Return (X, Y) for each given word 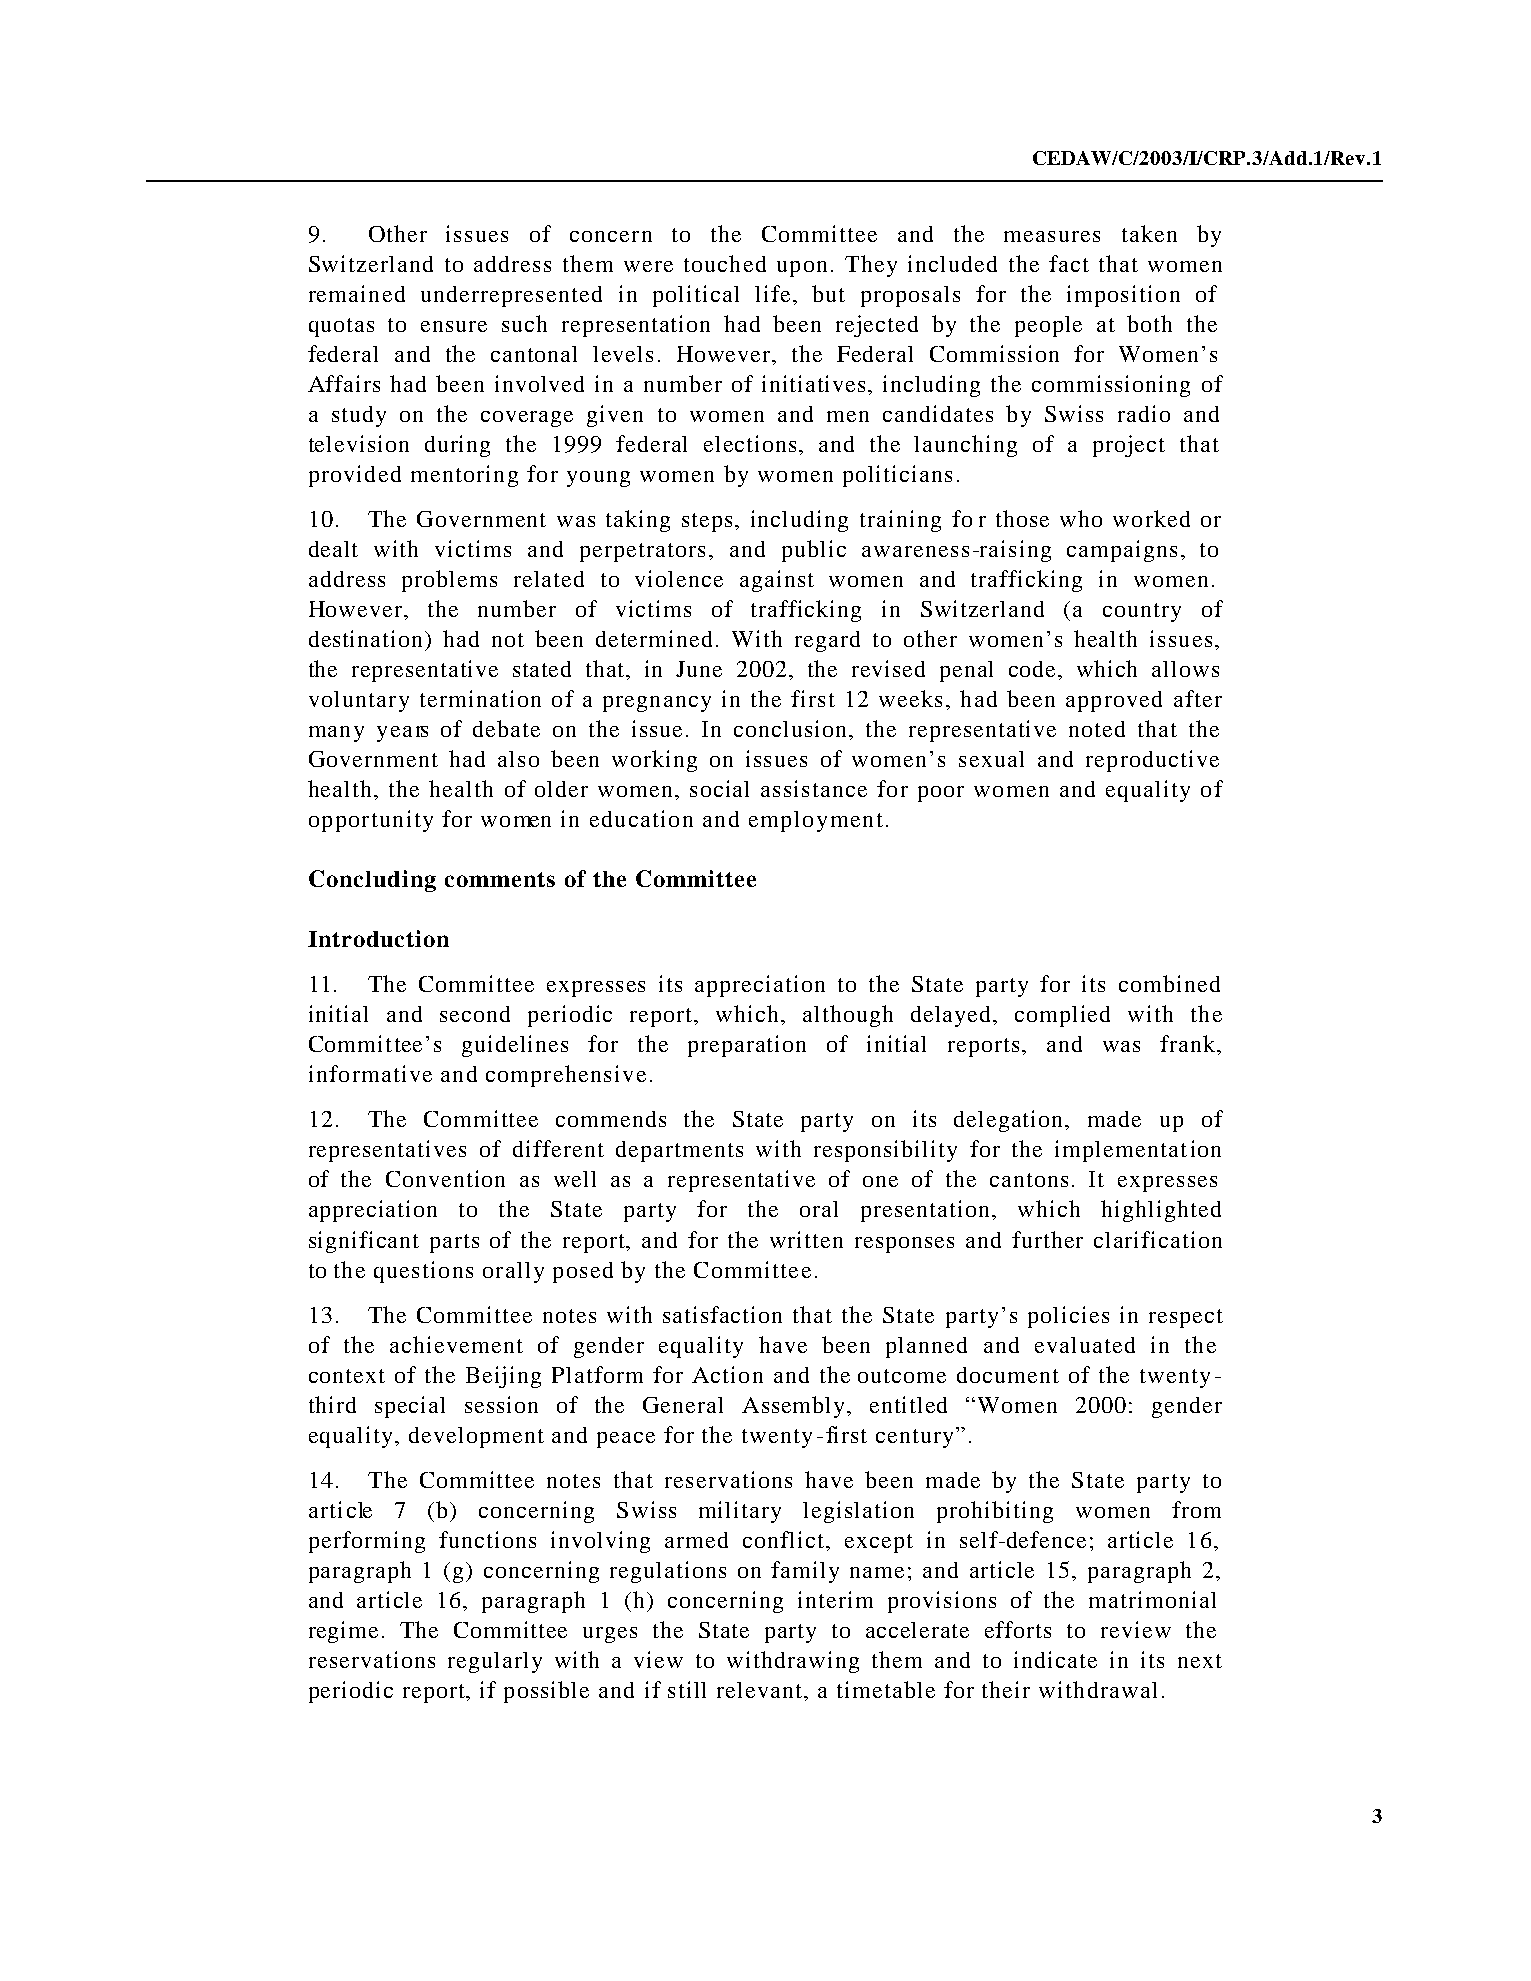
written (806, 1239)
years (402, 734)
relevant (761, 1691)
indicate (1055, 1659)
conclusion (792, 728)
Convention (445, 1178)
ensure (454, 326)
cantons (1029, 1180)
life (772, 293)
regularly (495, 1662)
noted (1097, 729)
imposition (1123, 296)
